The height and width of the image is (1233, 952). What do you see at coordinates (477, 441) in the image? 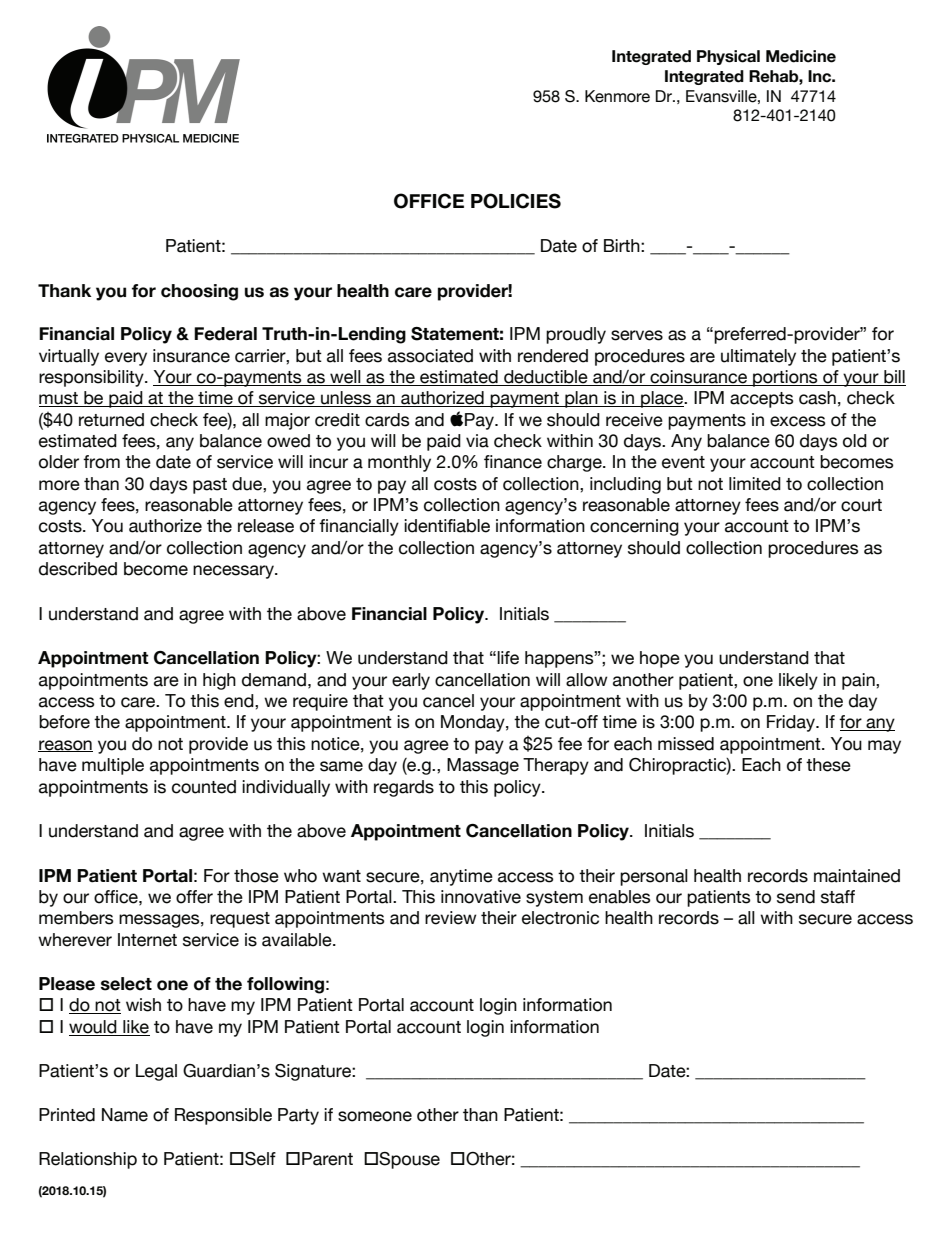
I see `via` at bounding box center [477, 441].
